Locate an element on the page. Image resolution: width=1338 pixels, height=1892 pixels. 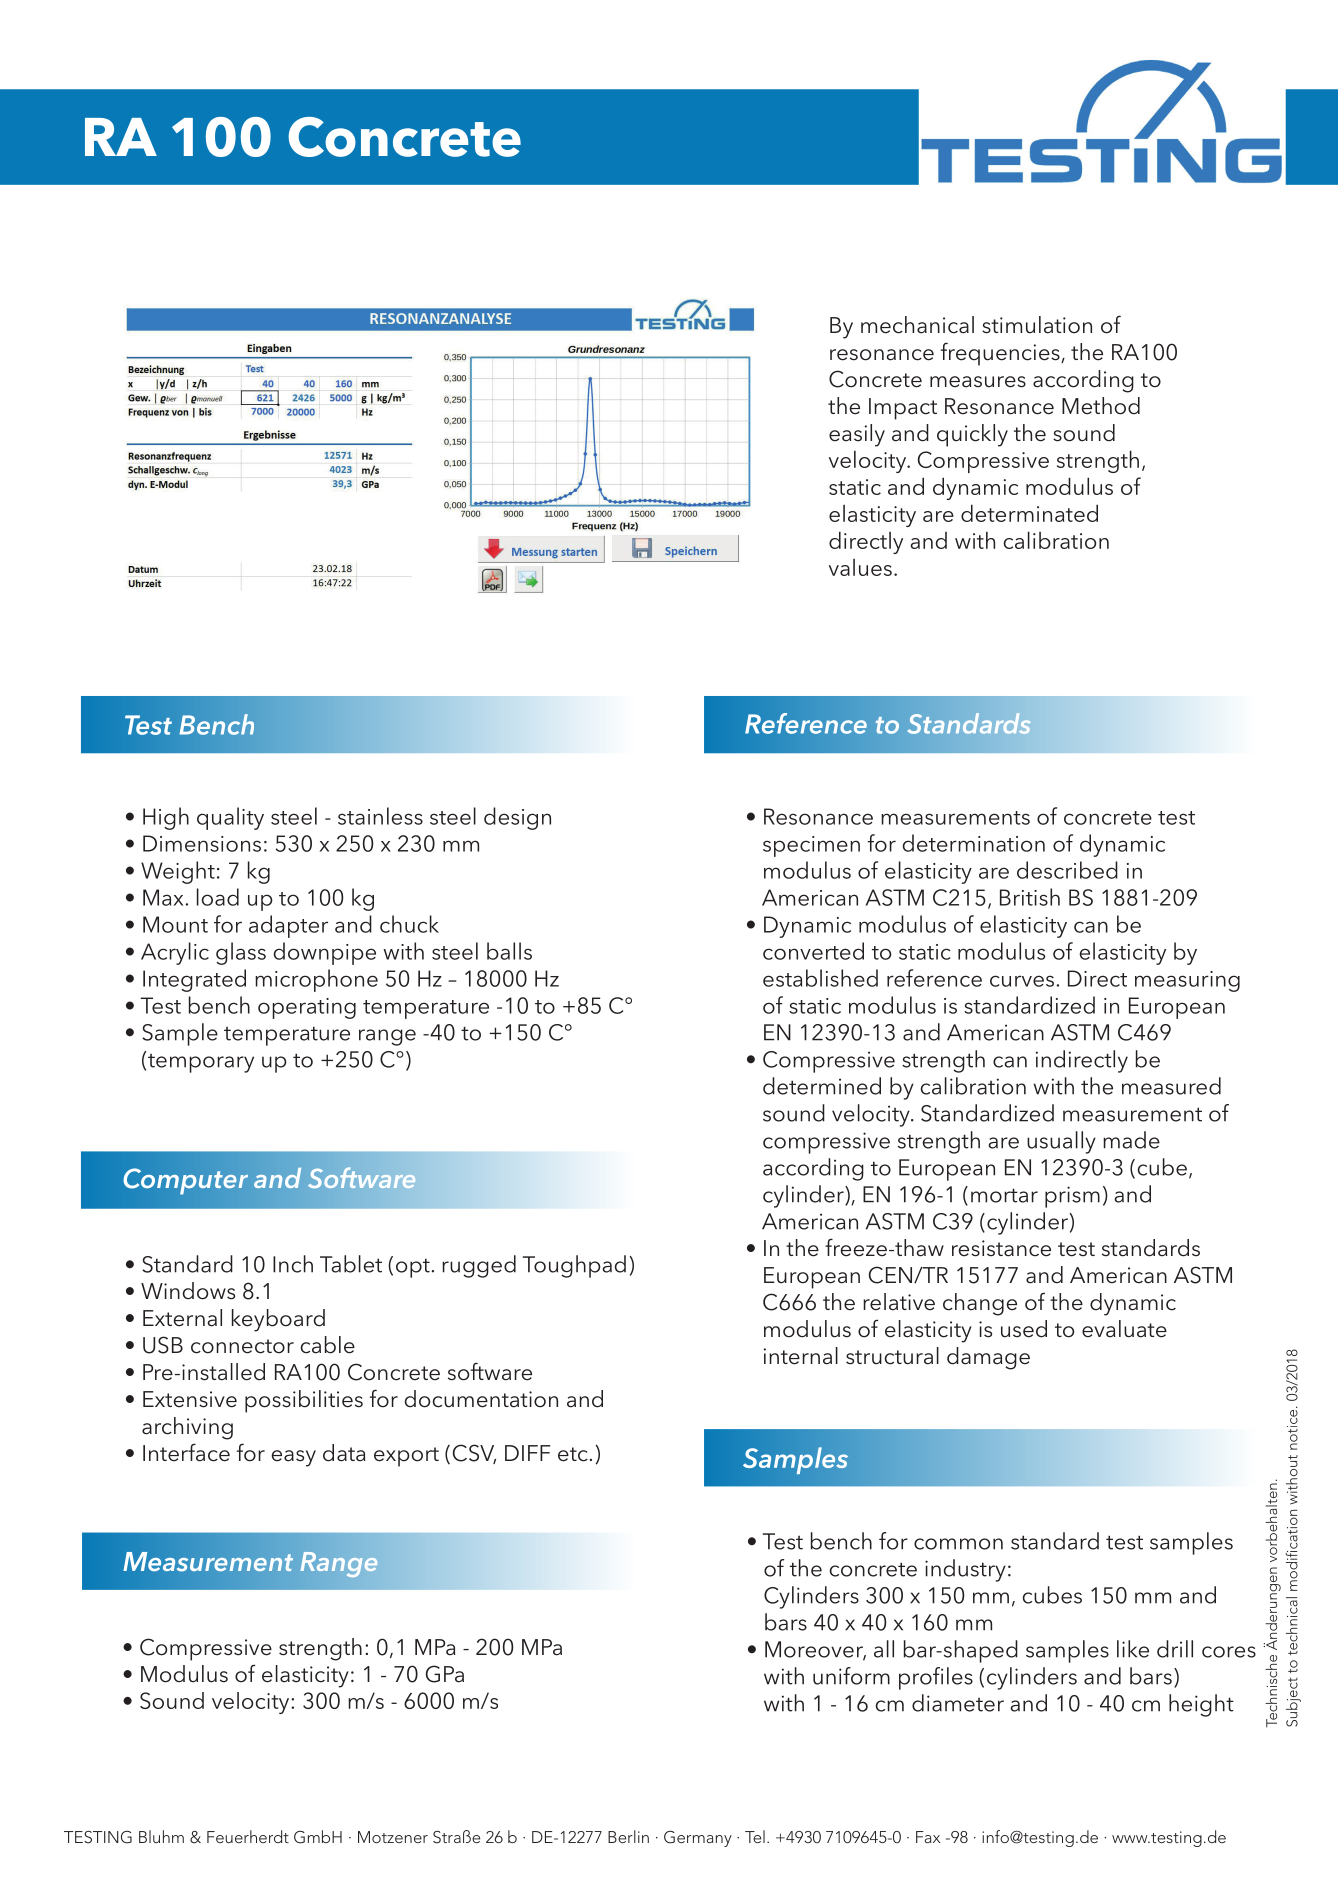
specimen is located at coordinates (811, 846).
